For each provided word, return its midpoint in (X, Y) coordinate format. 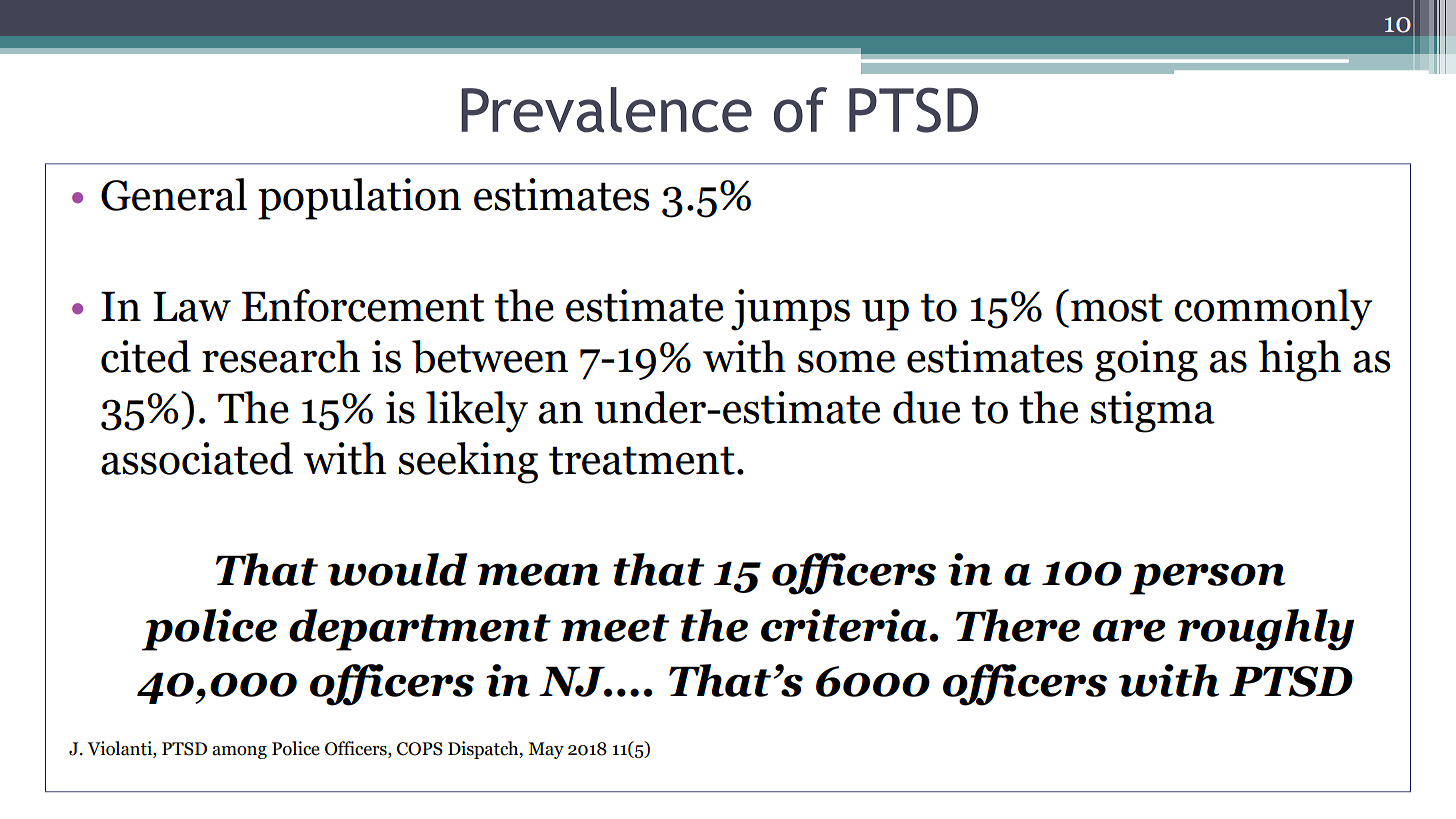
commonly (1273, 310)
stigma (1152, 412)
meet (615, 628)
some (846, 361)
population (359, 199)
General (174, 194)
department (420, 630)
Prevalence (606, 110)
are (1129, 630)
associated (197, 458)
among (239, 752)
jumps (790, 310)
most (1117, 307)
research (281, 356)
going (1146, 361)
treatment (642, 460)
